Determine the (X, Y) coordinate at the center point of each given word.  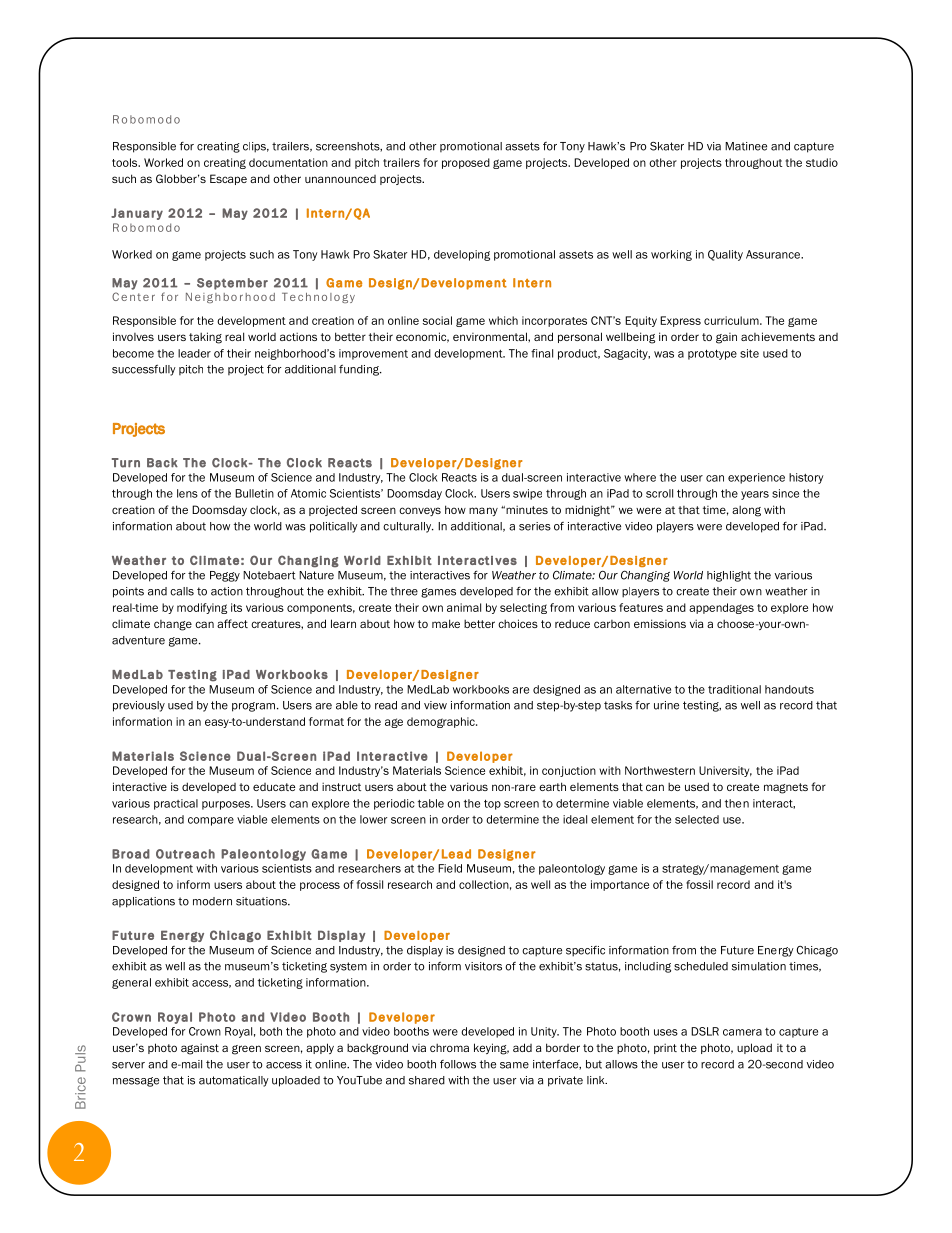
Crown (205, 1031)
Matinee (746, 146)
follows (458, 1064)
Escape (228, 179)
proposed (466, 163)
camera (742, 1032)
